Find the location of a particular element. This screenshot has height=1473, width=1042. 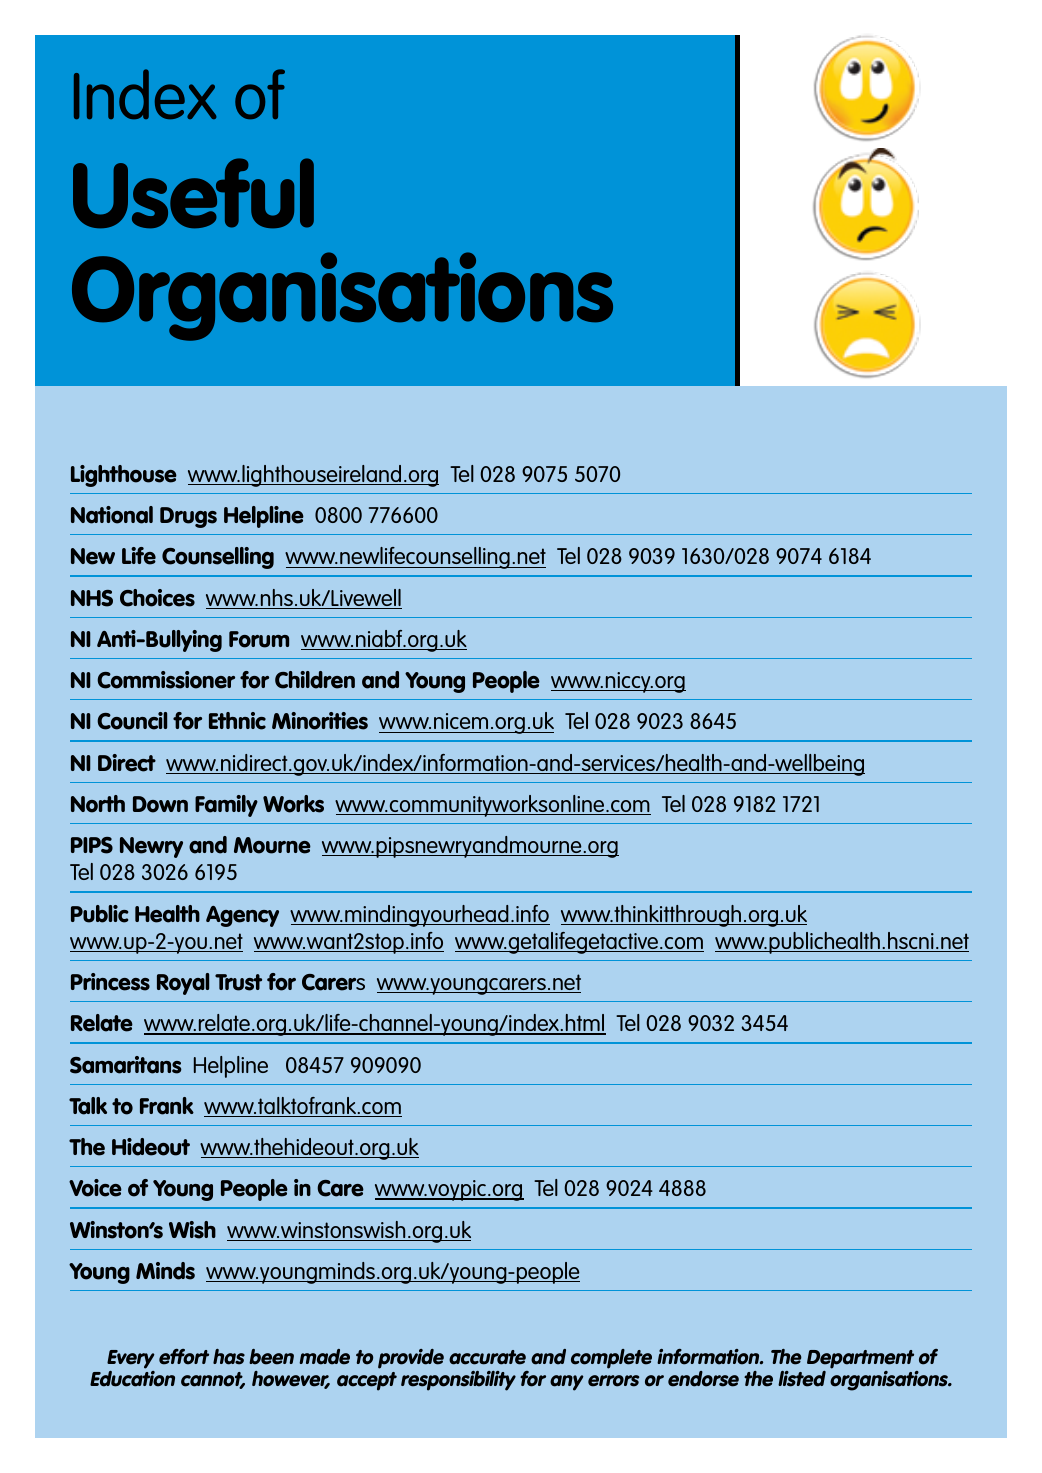

Useful is located at coordinates (193, 193).
